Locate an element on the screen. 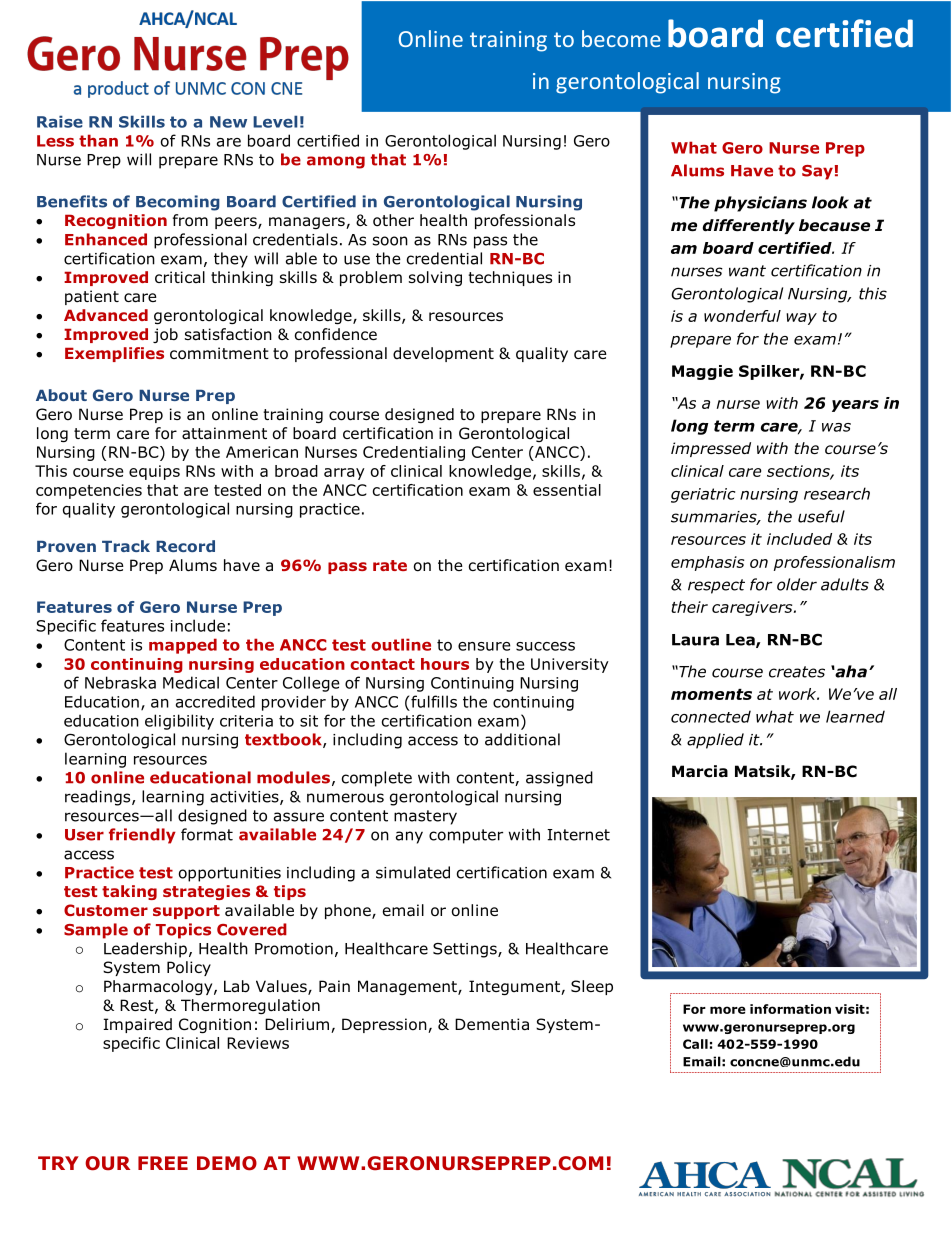  among is located at coordinates (336, 162).
